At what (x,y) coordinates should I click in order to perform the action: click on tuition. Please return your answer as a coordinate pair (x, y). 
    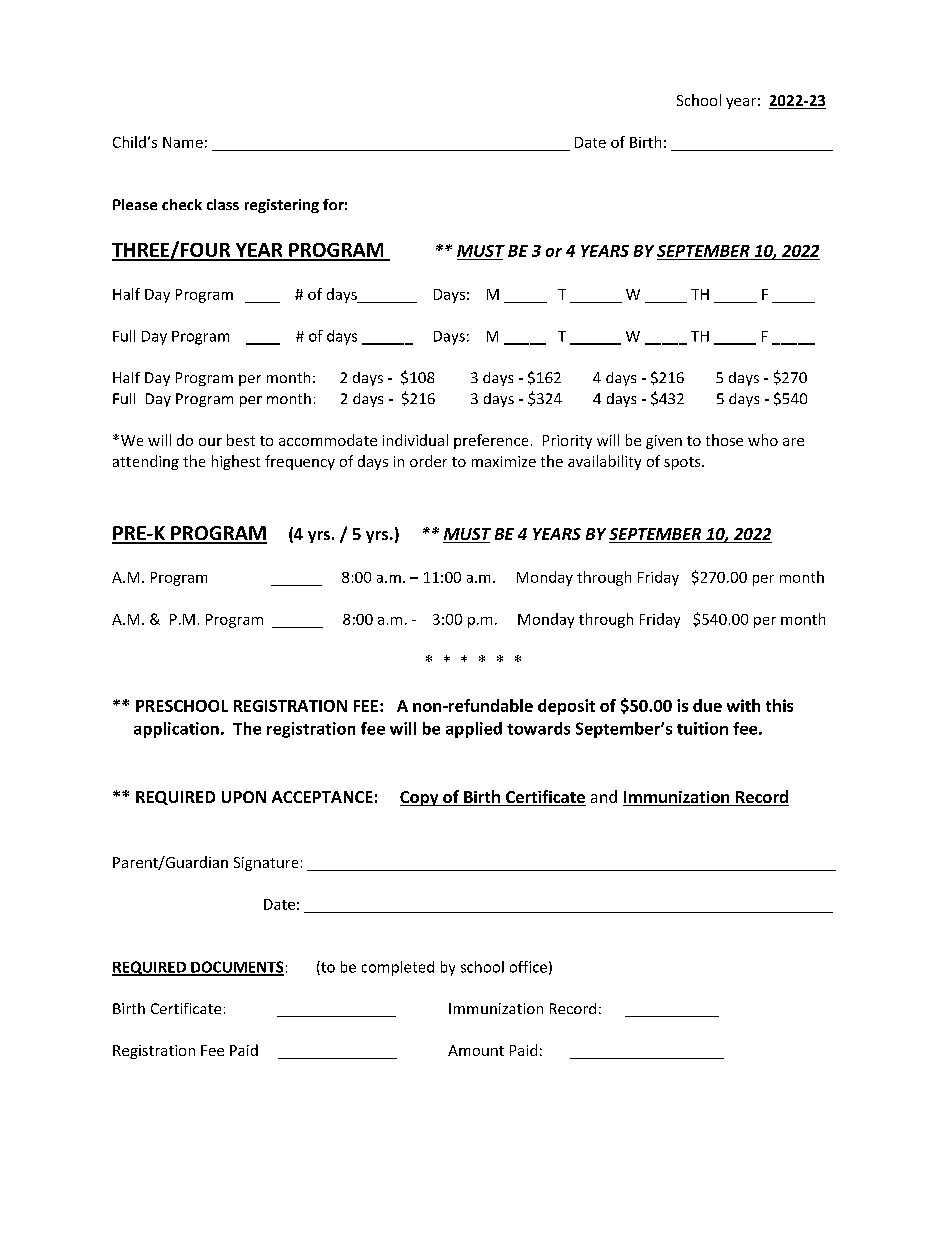
    Looking at the image, I should click on (702, 728).
